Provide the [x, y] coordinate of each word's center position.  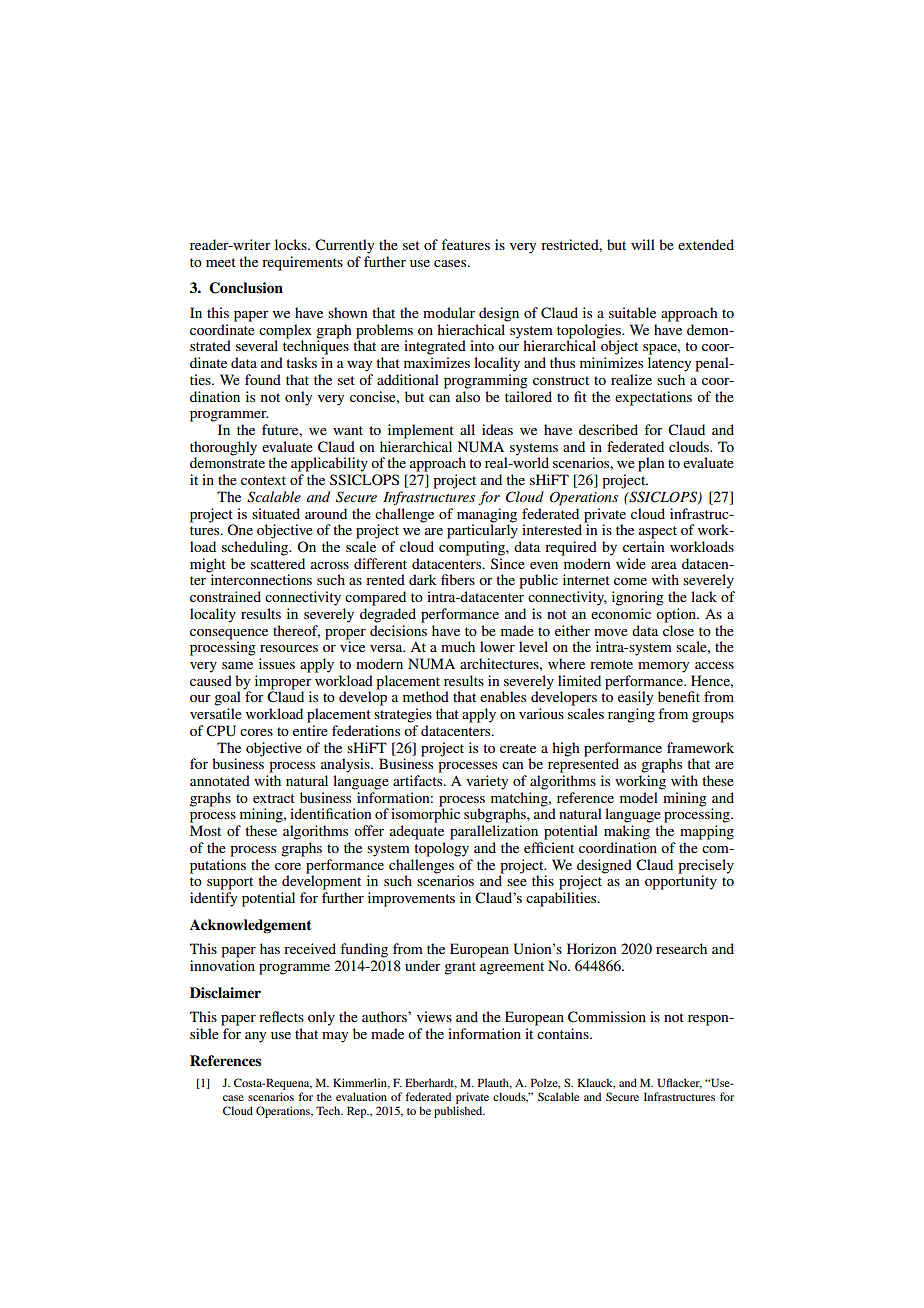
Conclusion [246, 288]
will [643, 244]
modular [449, 312]
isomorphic [425, 814]
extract [274, 798]
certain [643, 546]
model [639, 797]
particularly [482, 530]
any [255, 1037]
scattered [278, 563]
